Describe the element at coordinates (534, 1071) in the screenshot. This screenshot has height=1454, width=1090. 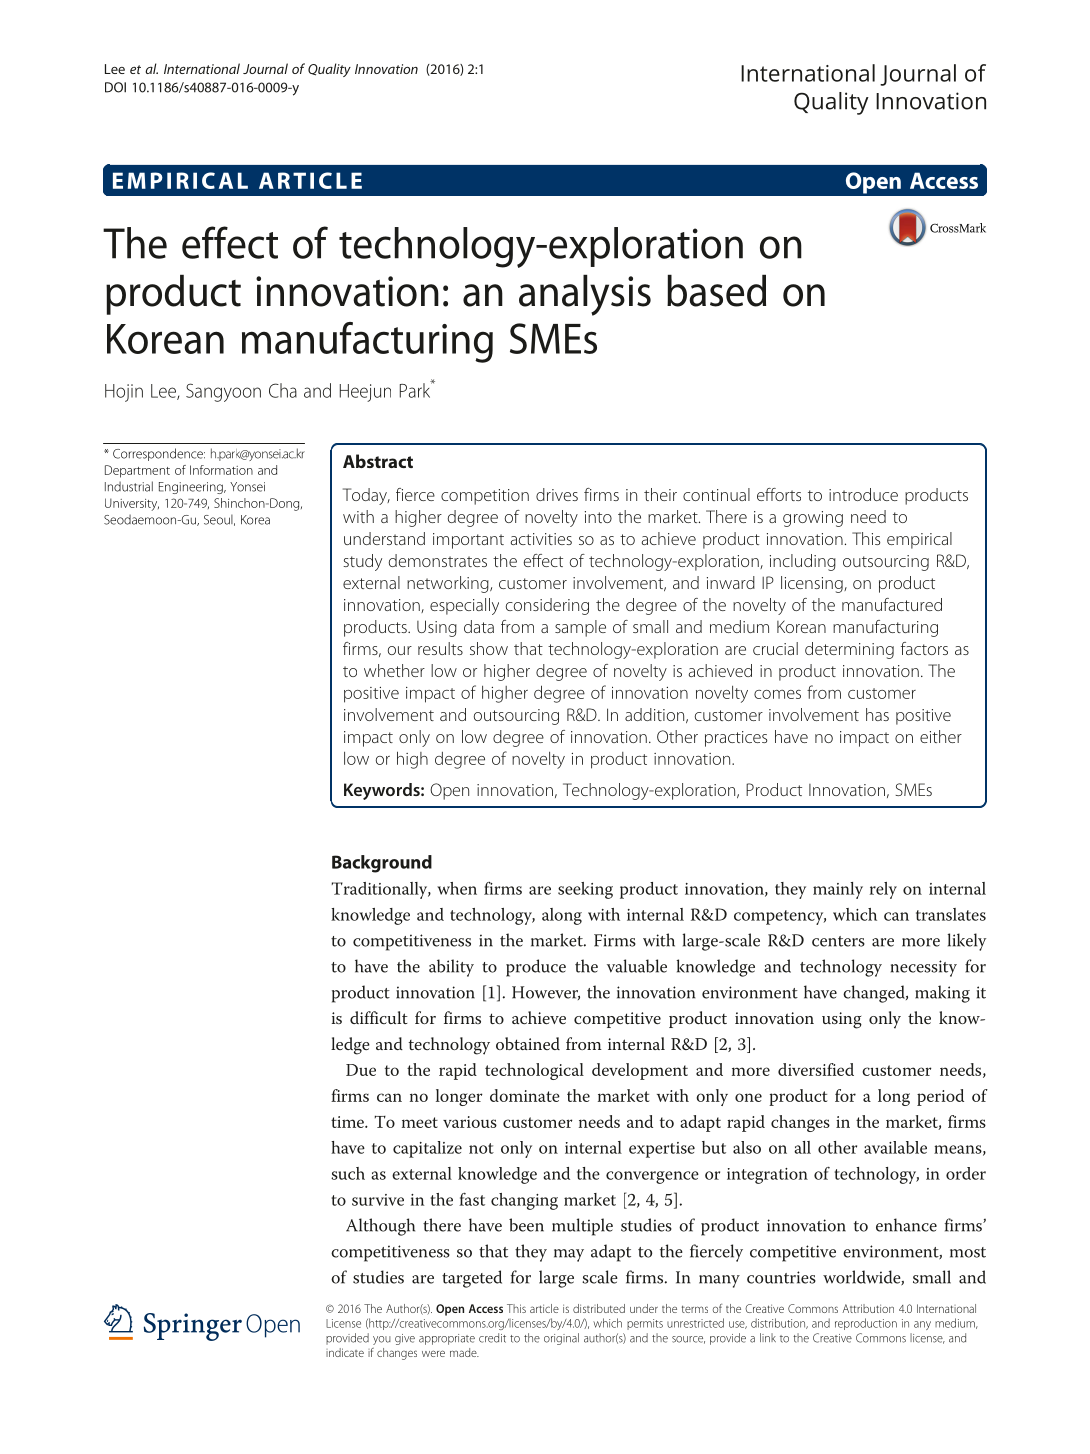
I see `technological` at that location.
